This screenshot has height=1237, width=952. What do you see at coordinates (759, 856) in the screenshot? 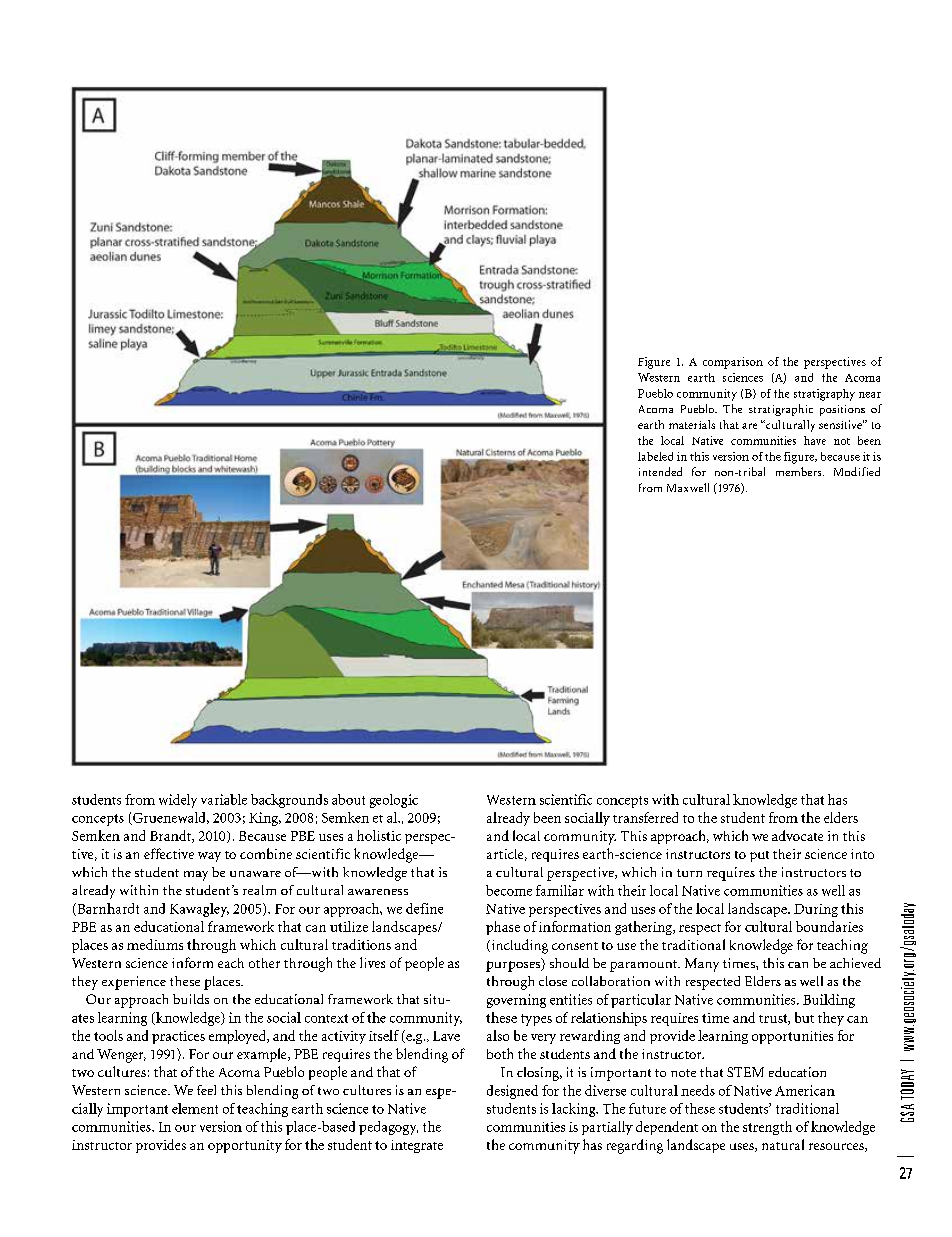
I see `put` at bounding box center [759, 856].
